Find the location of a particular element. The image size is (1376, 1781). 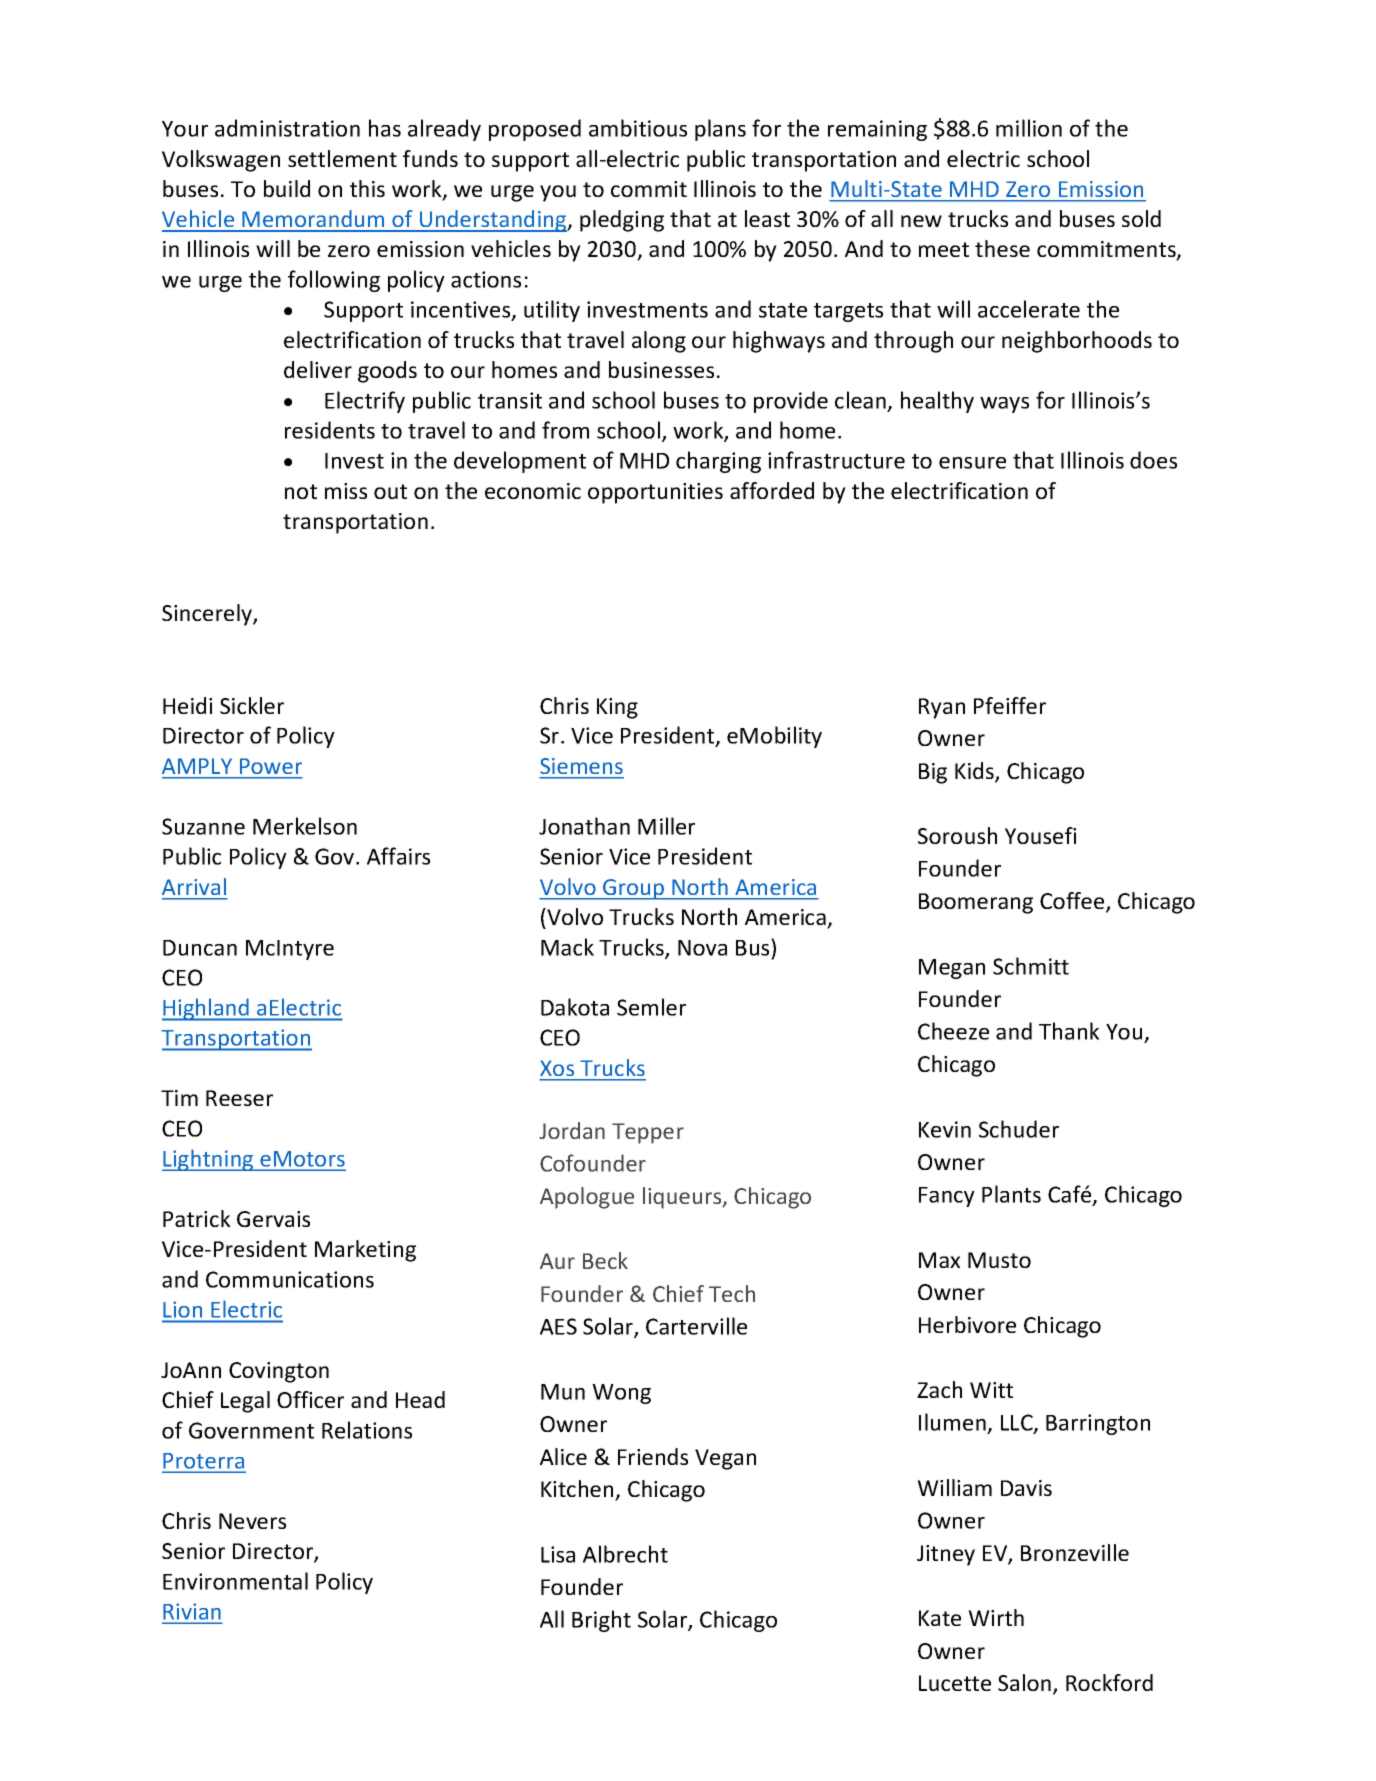

Plants is located at coordinates (1011, 1194).
